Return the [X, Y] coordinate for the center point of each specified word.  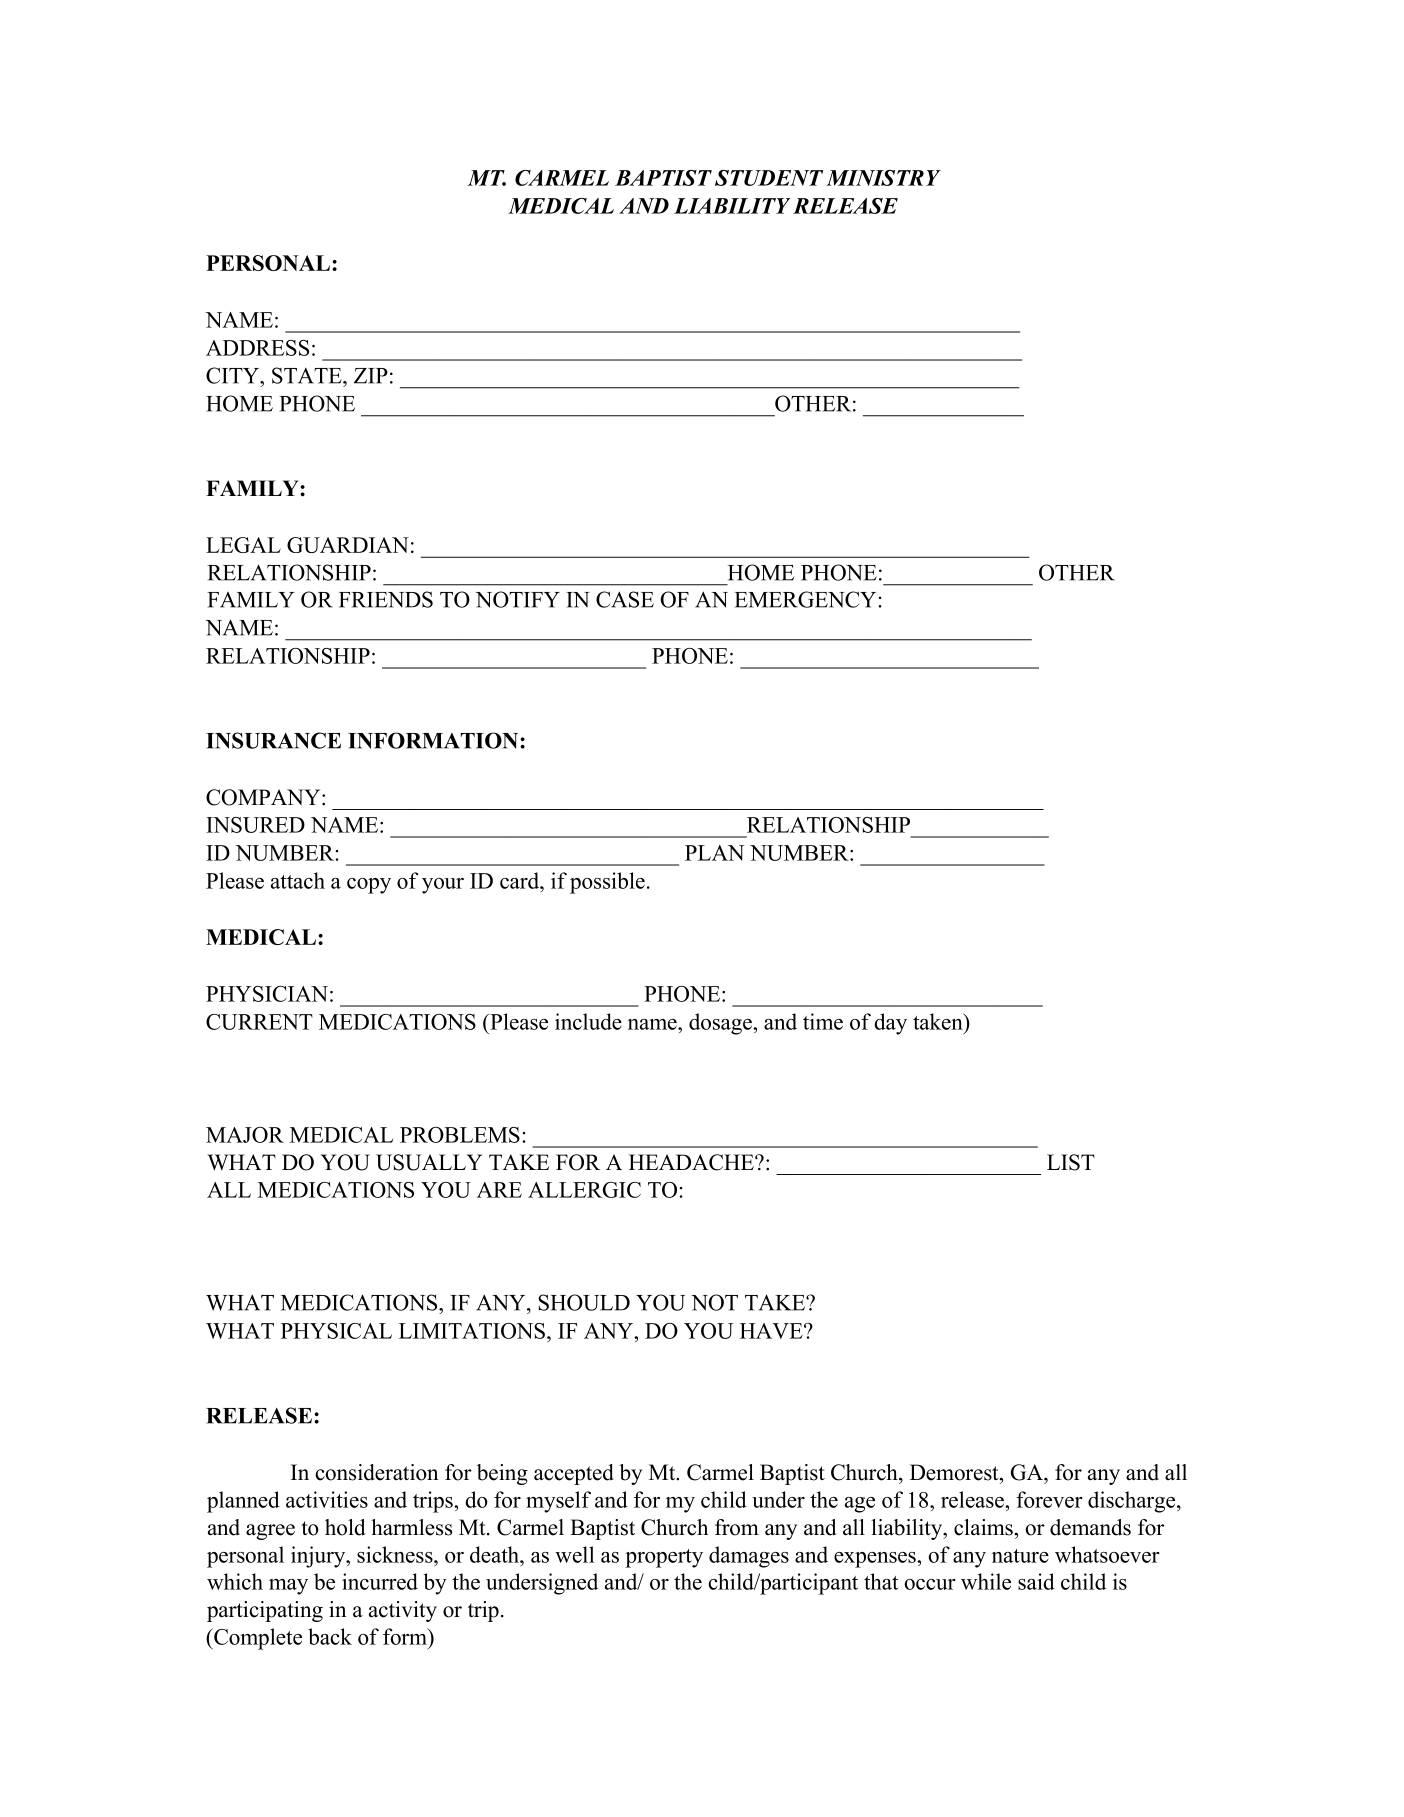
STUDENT [769, 178]
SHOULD [584, 1302]
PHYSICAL [336, 1331]
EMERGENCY [807, 599]
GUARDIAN [348, 545]
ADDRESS [257, 348]
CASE [625, 599]
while [986, 1581]
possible [607, 883]
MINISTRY [883, 178]
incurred [380, 1581]
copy [369, 886]
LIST [1071, 1162]
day [890, 1024]
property [664, 1558]
